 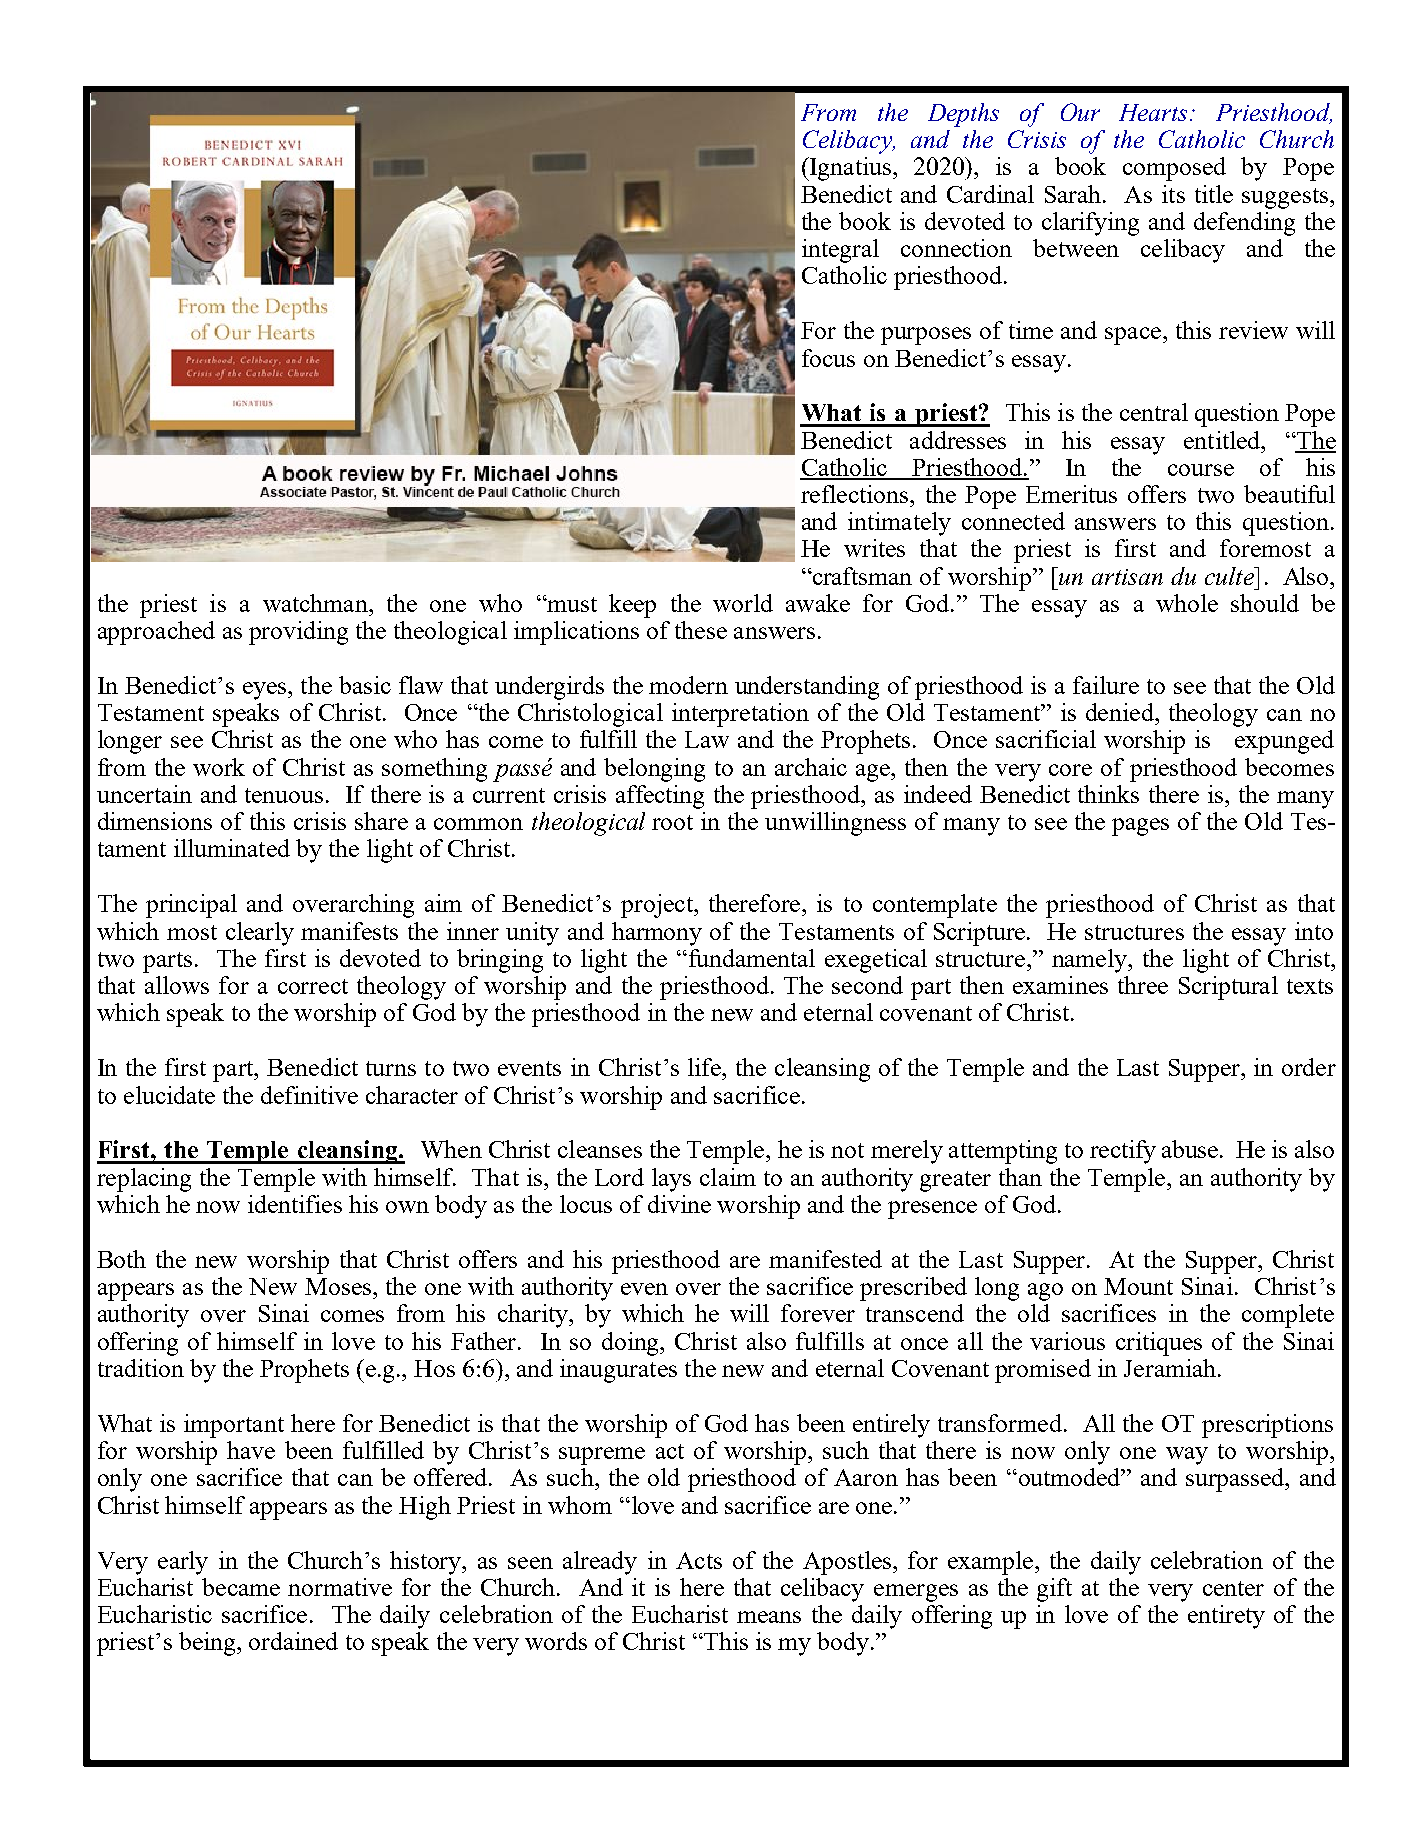 I want to click on composed, so click(x=1174, y=169).
